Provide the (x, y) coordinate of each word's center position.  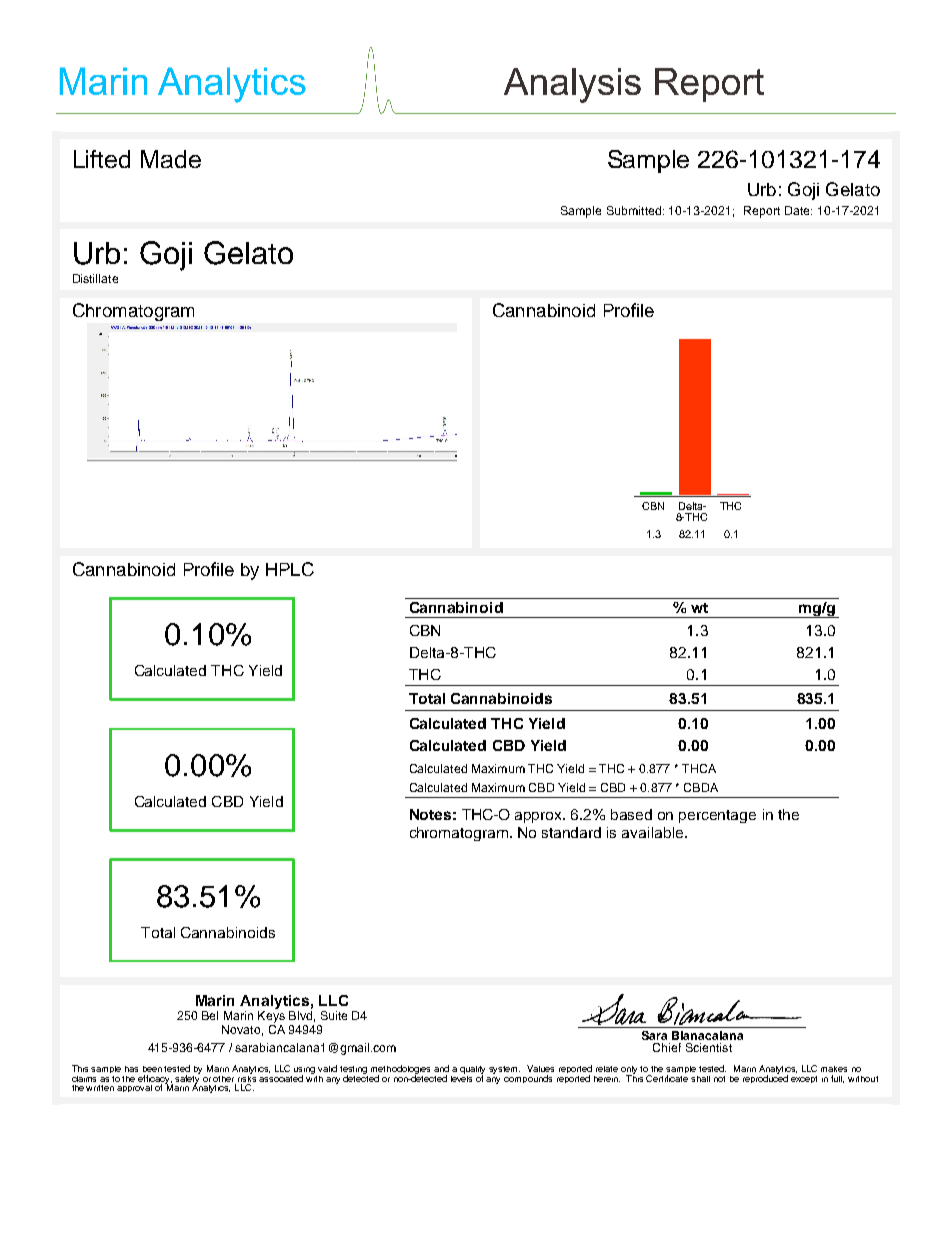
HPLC (290, 569)
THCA (699, 768)
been (152, 1069)
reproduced (765, 1078)
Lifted (102, 159)
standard (571, 832)
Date (798, 210)
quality (472, 1071)
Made (171, 159)
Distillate (95, 278)
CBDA (701, 787)
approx (540, 817)
